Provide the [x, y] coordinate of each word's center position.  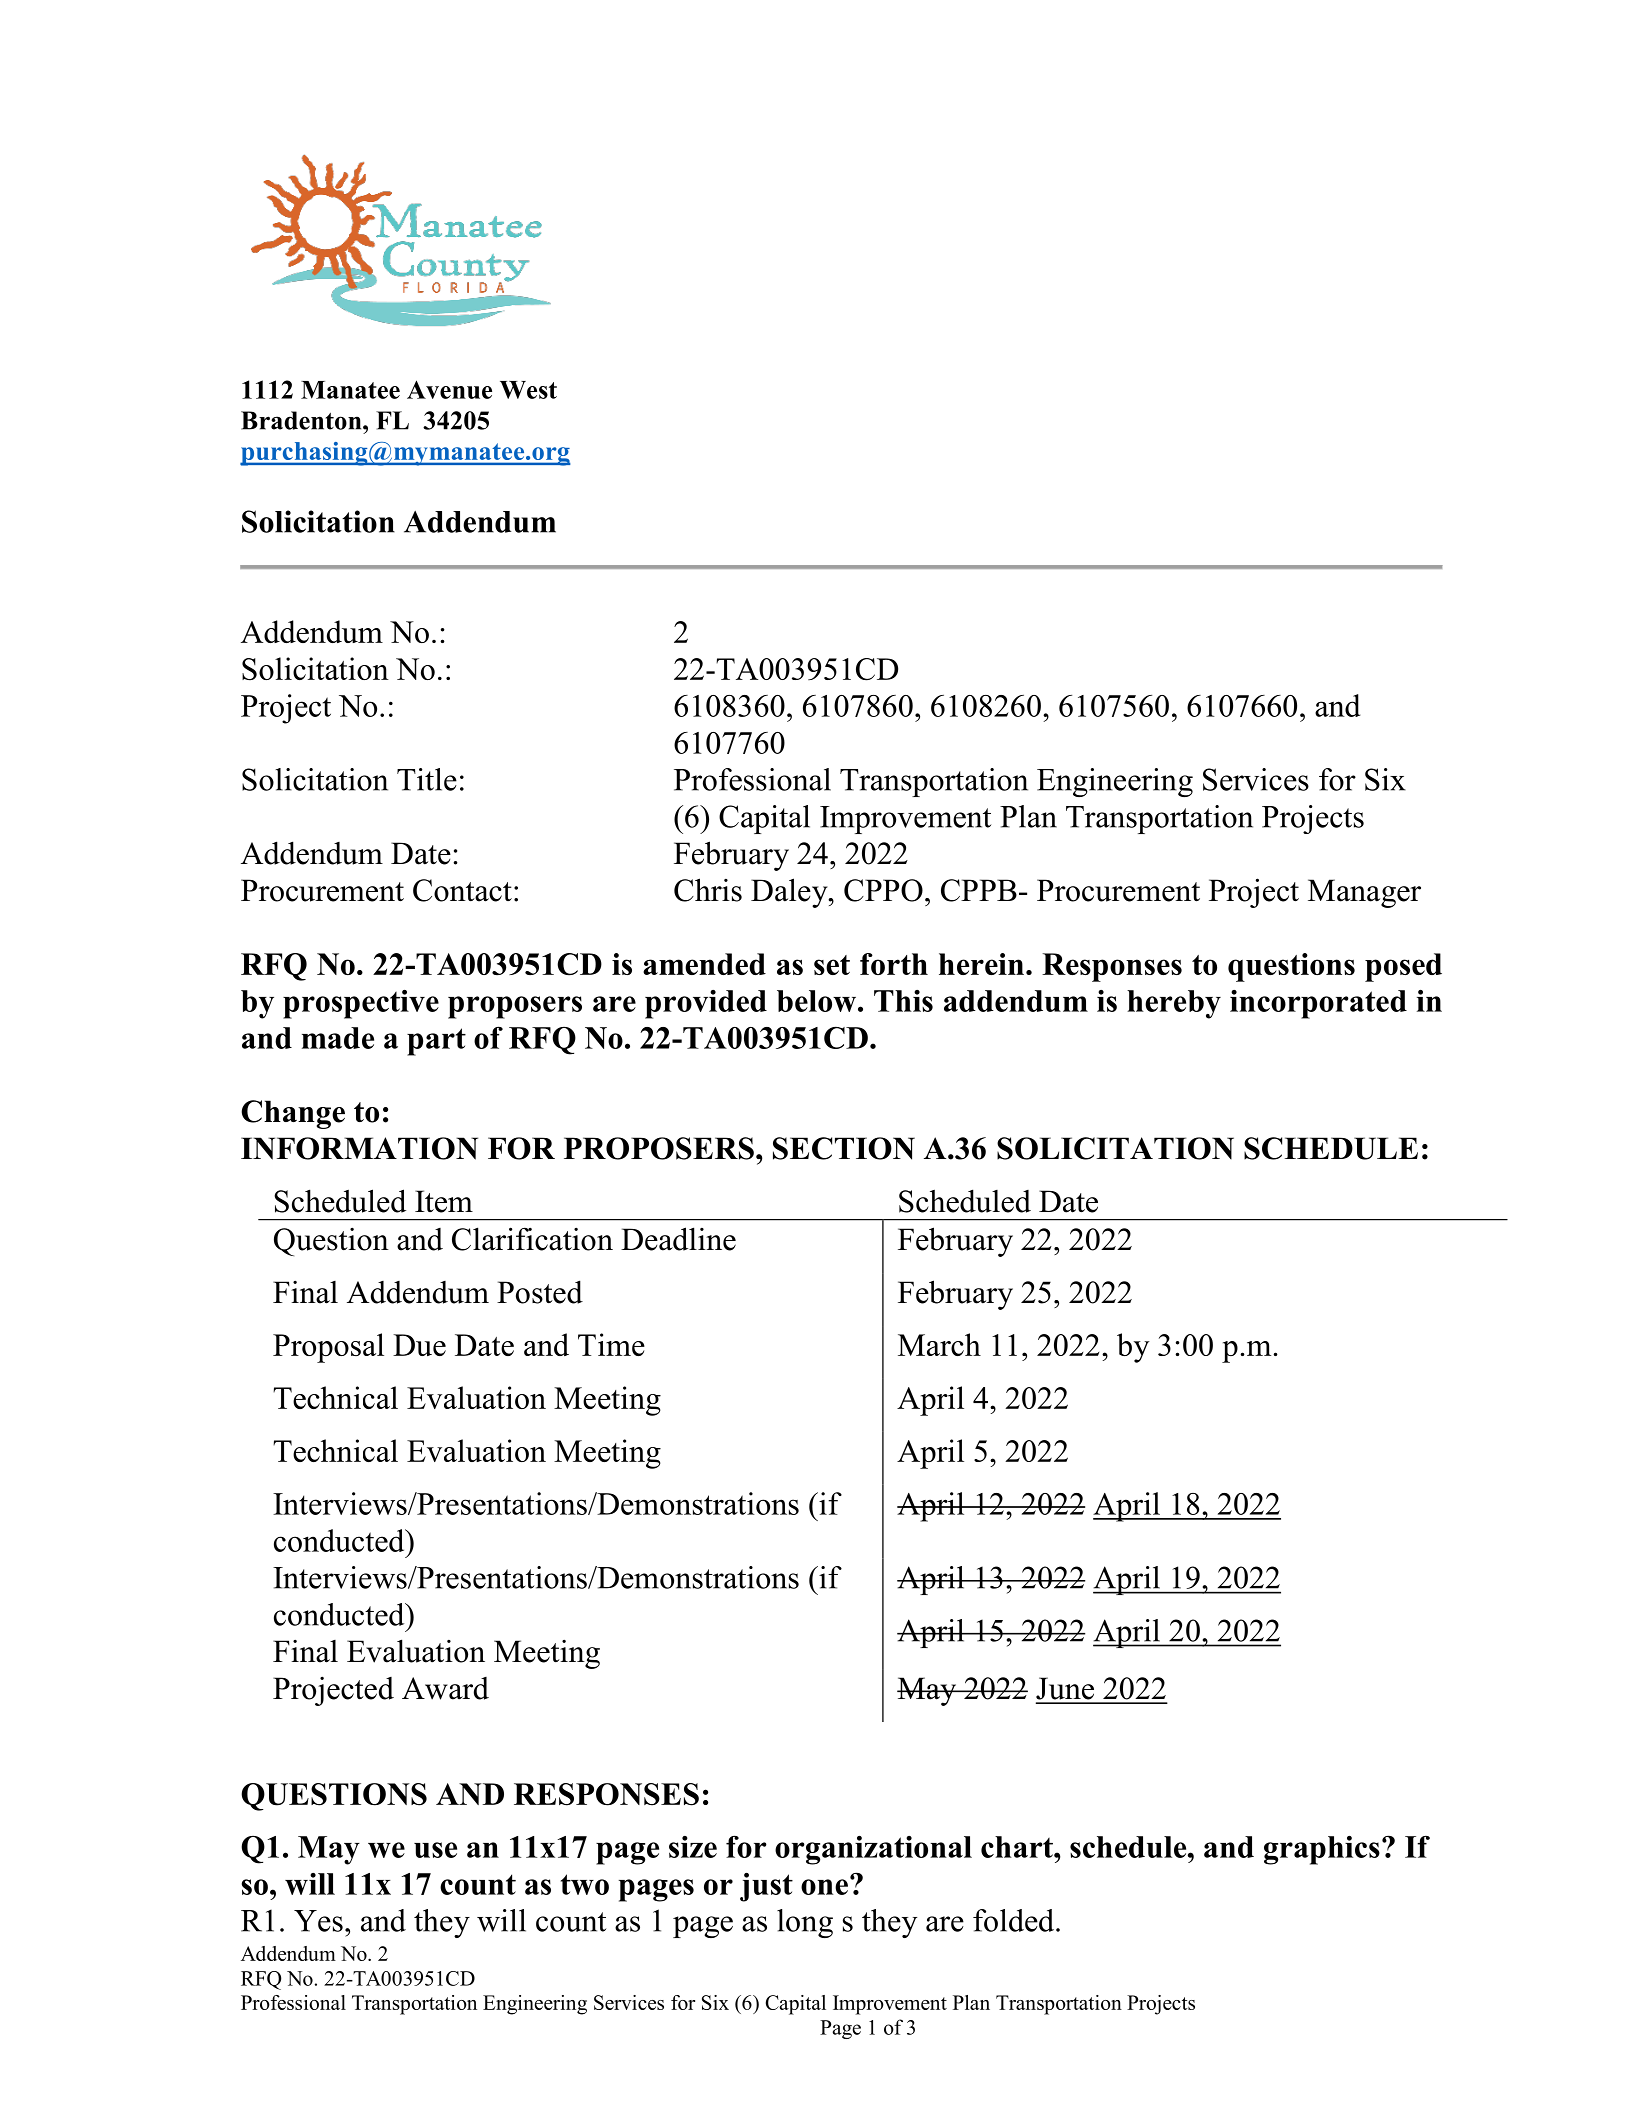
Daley [790, 893]
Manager [1364, 893]
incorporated [1318, 1004]
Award [445, 1688]
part [436, 1042]
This [903, 1001]
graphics [1322, 1850]
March [939, 1344]
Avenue [449, 389]
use [435, 1850]
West [528, 390]
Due [419, 1345]
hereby [1174, 1004]
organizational [873, 1850]
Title [427, 779]
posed [1403, 967]
